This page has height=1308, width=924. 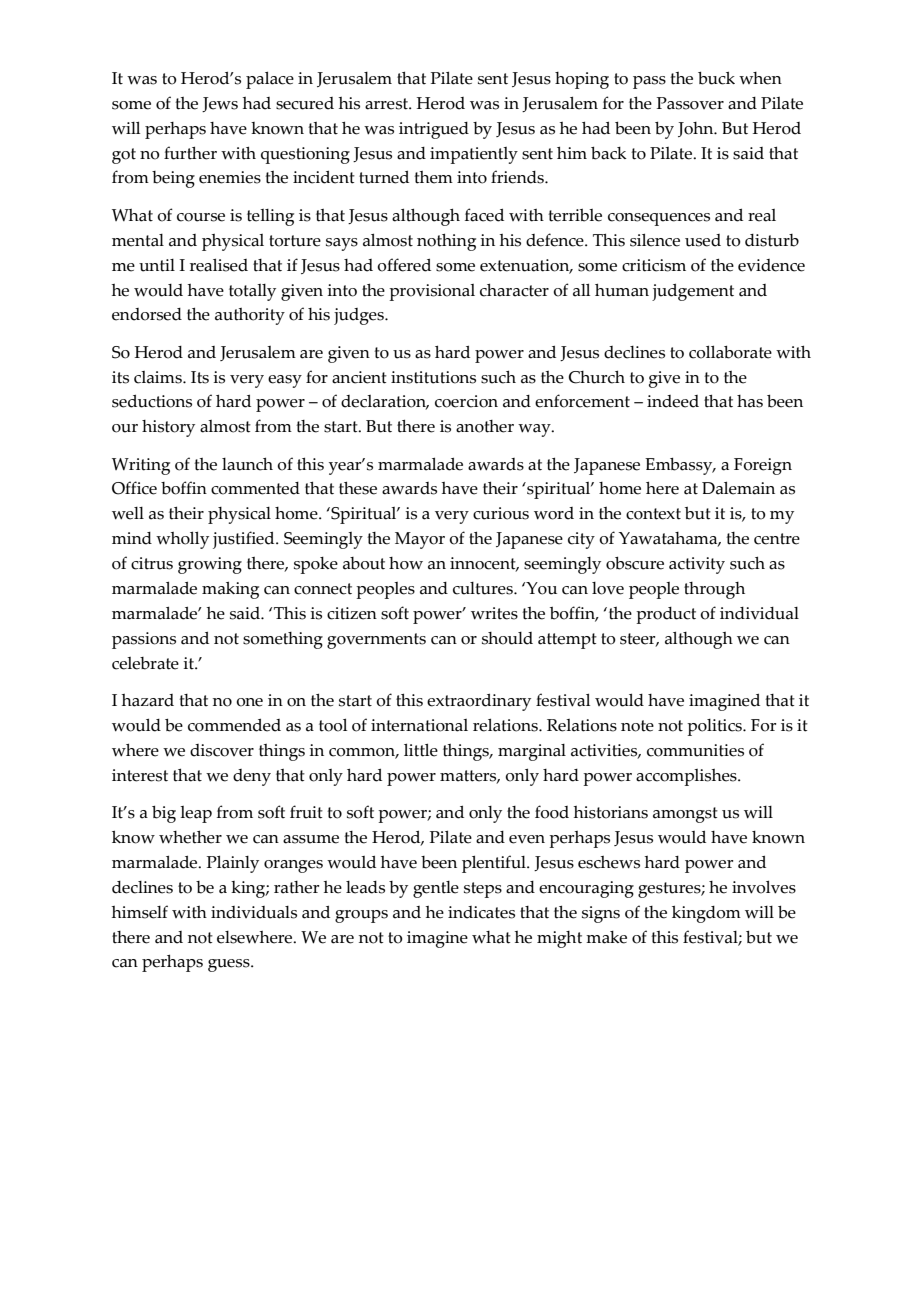 I want to click on Jews, so click(x=220, y=104).
